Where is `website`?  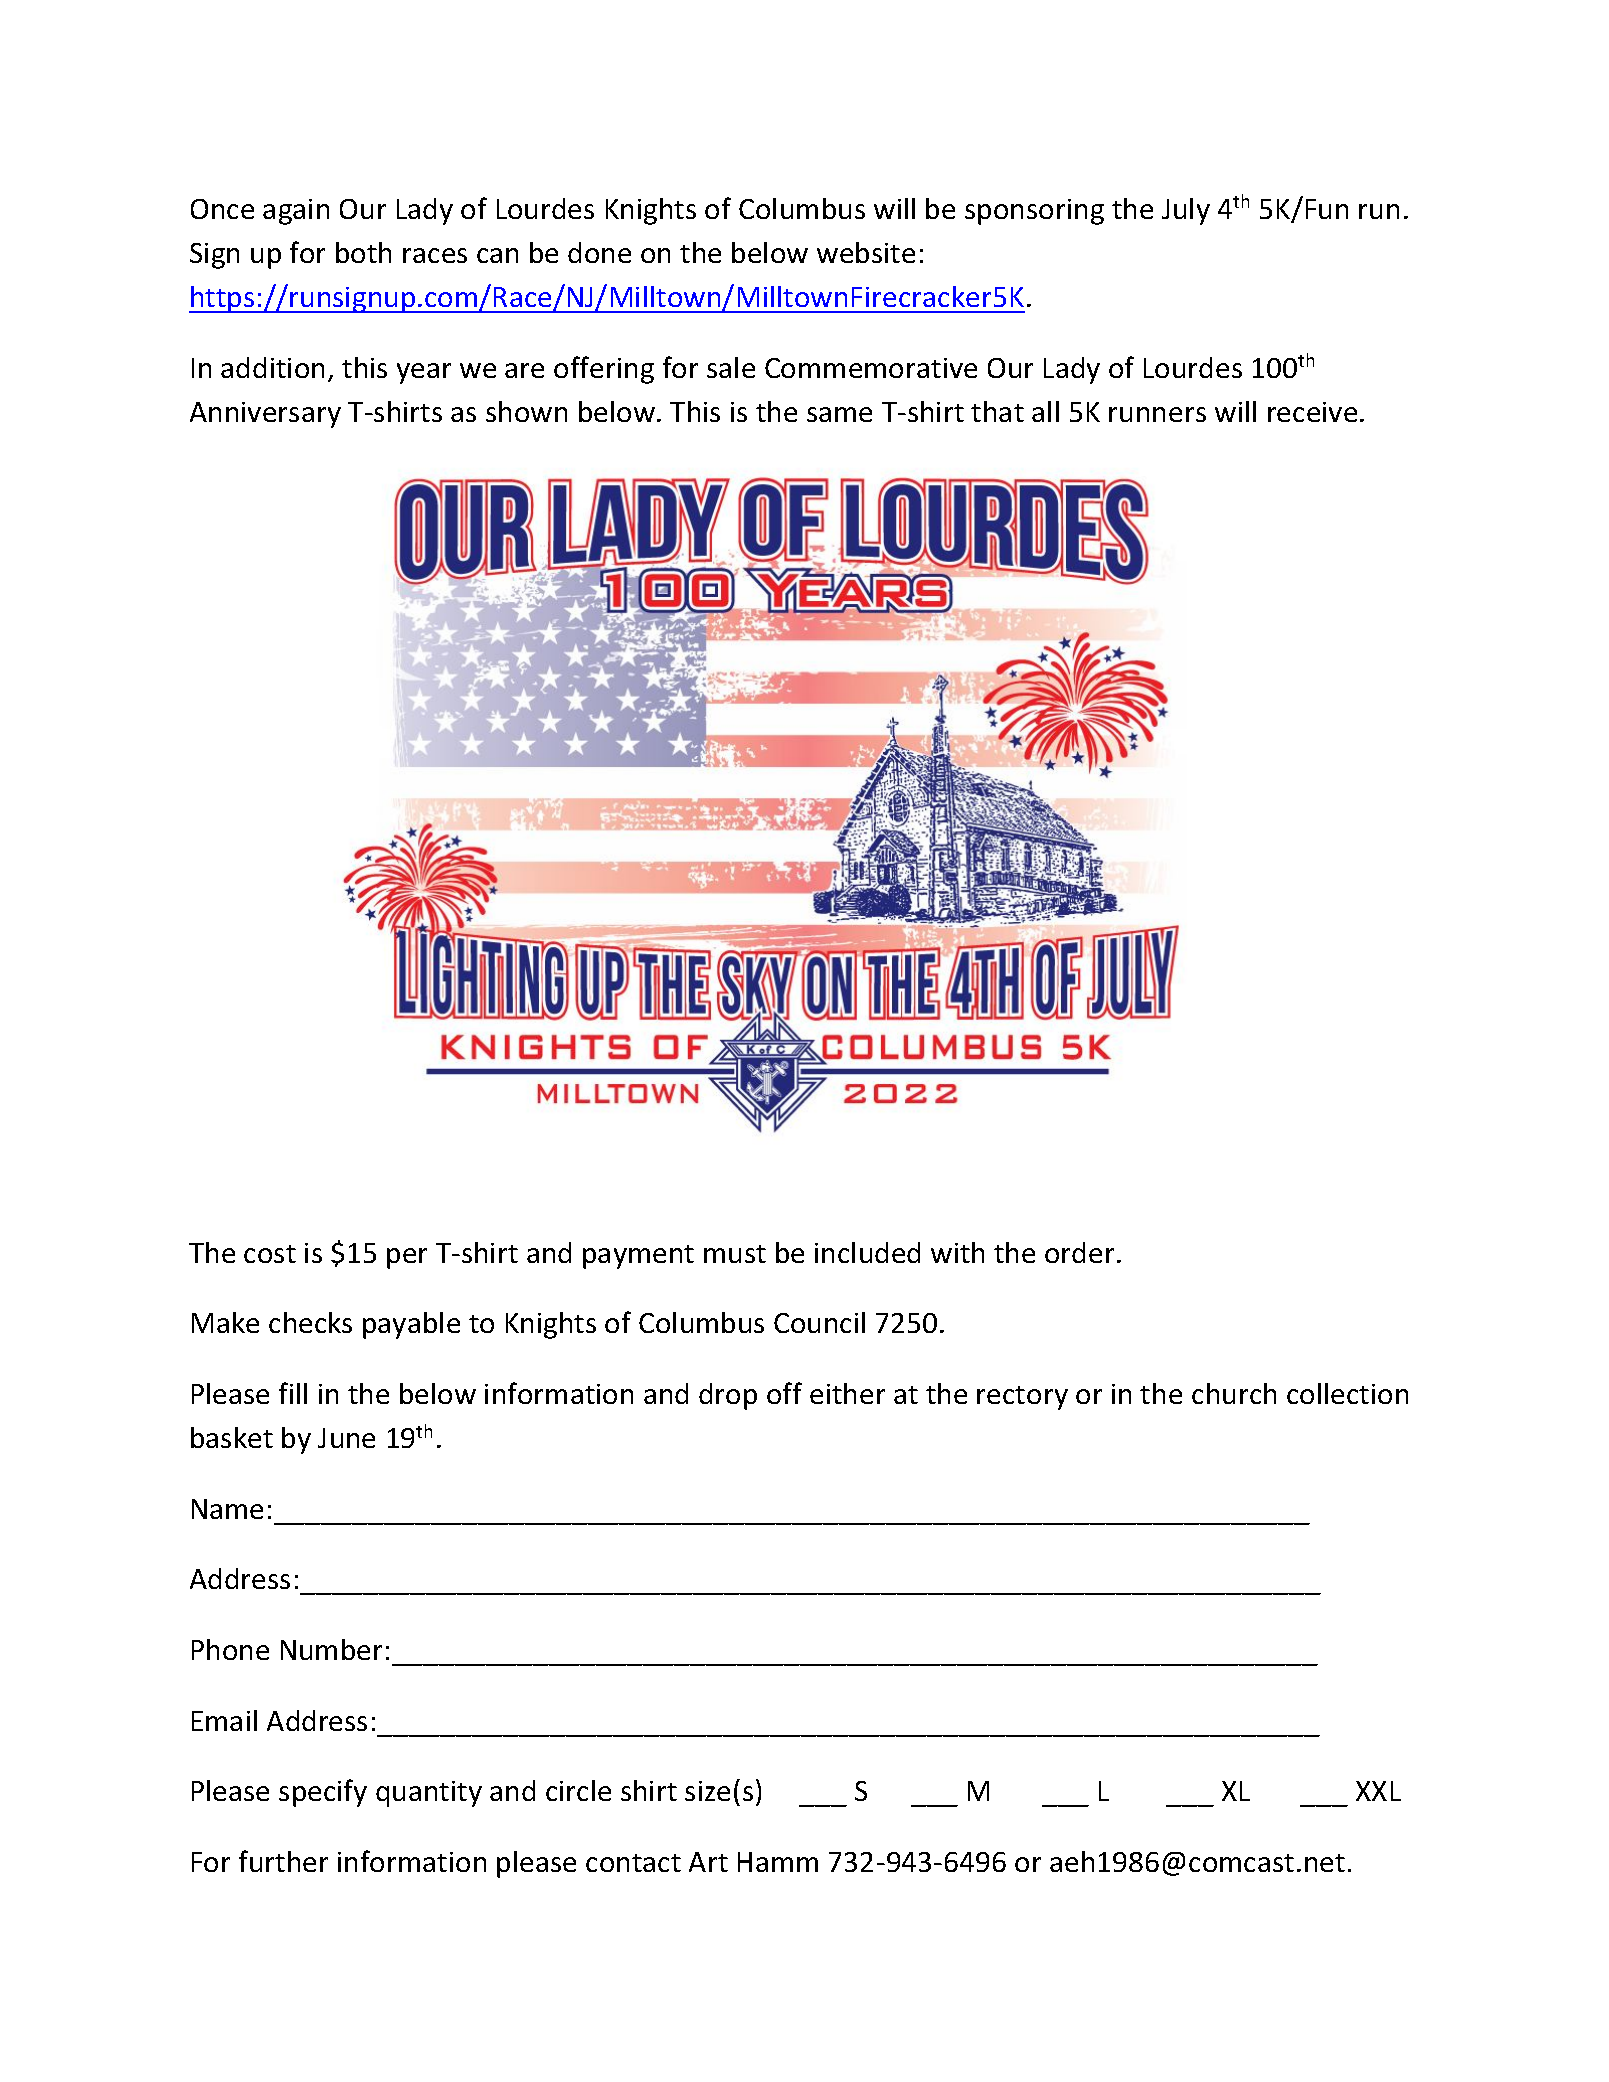
website is located at coordinates (866, 252).
